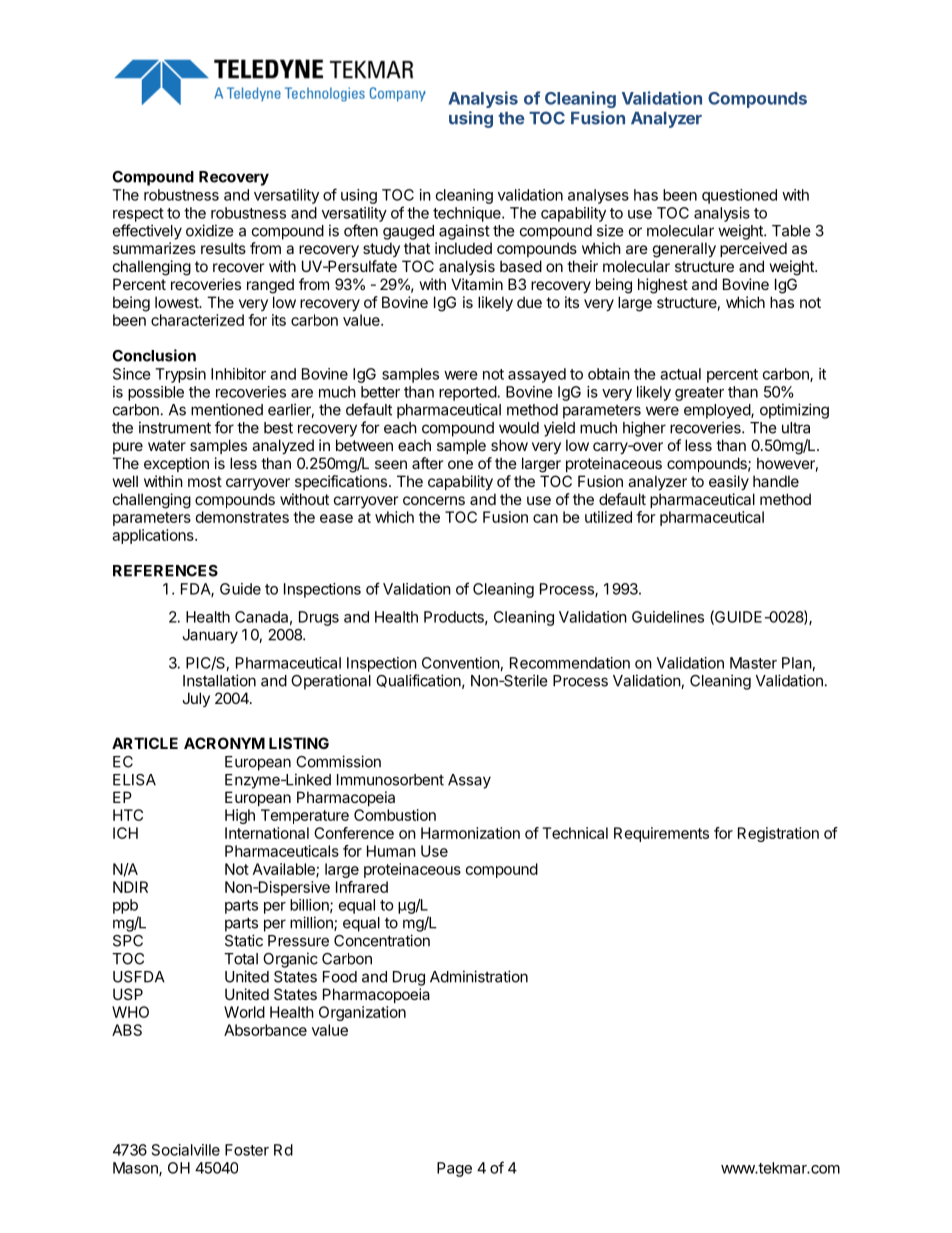 This screenshot has height=1233, width=952. Describe the element at coordinates (454, 1169) in the screenshot. I see `Page` at that location.
